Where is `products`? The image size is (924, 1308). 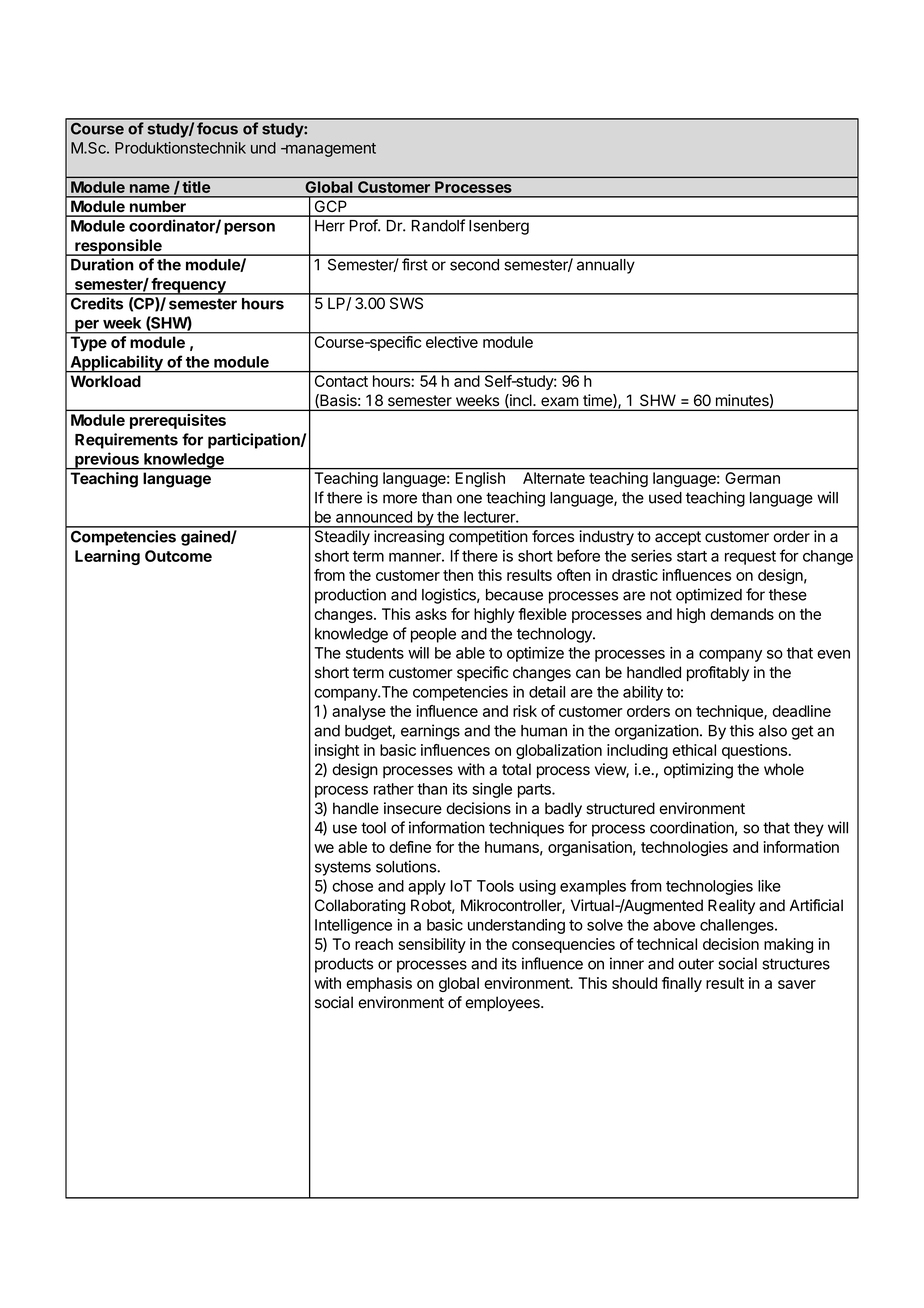 products is located at coordinates (344, 965).
